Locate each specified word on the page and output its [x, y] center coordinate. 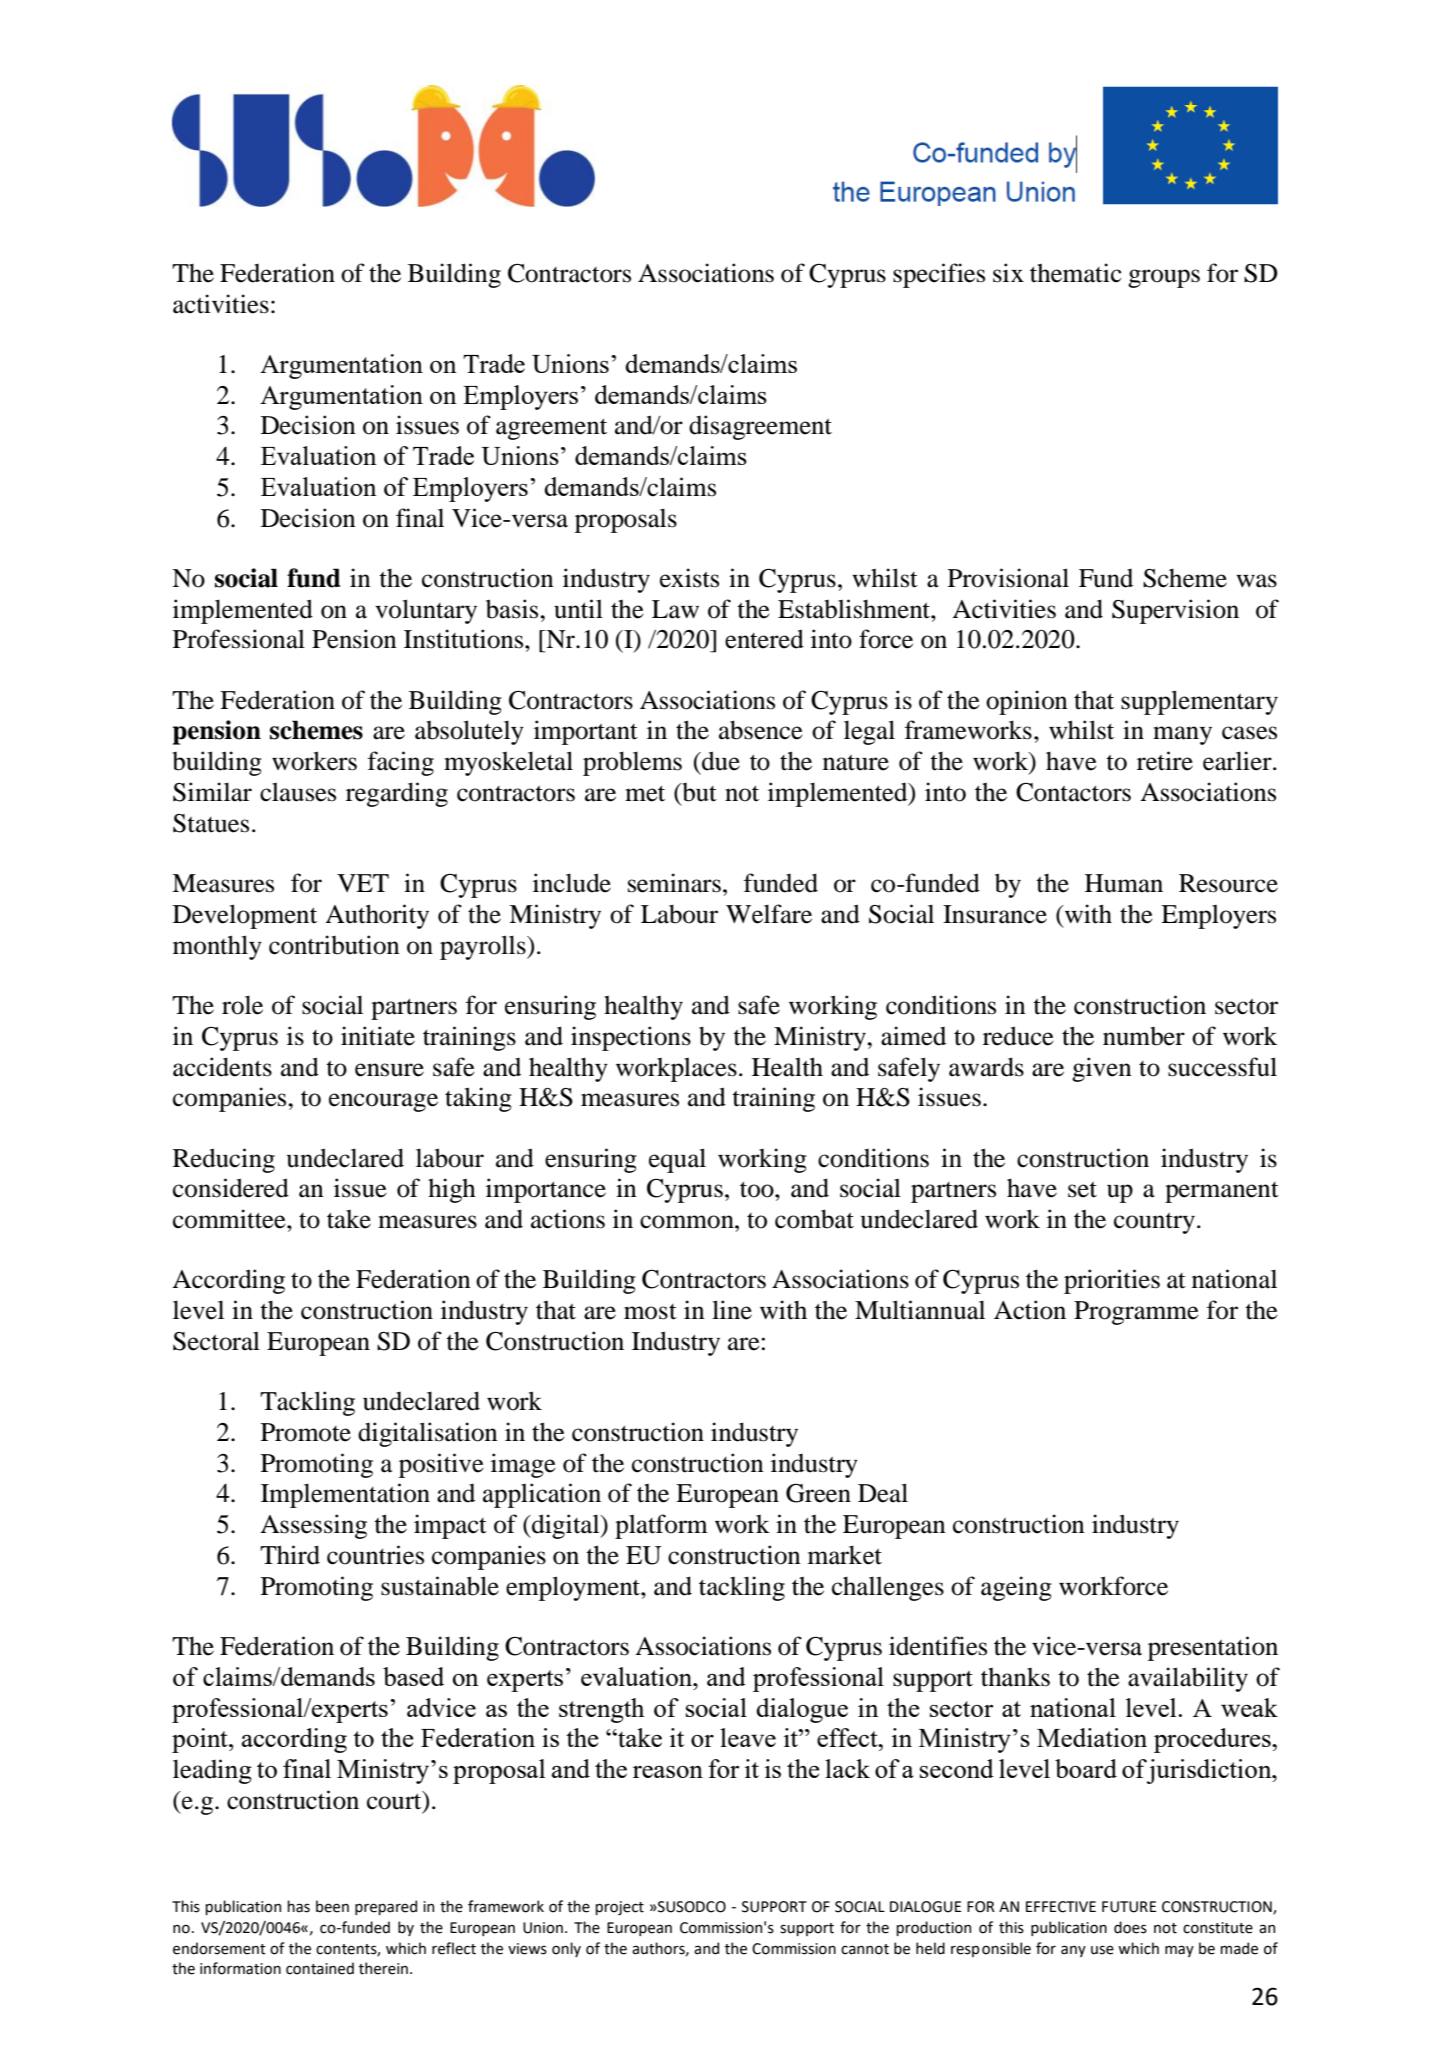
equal [677, 1160]
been [332, 1906]
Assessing [313, 1526]
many [1182, 735]
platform [661, 1526]
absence [761, 730]
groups [1164, 278]
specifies [939, 275]
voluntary [426, 611]
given [1102, 1069]
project [619, 1908]
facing [401, 763]
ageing [1016, 1588]
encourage [383, 1102]
